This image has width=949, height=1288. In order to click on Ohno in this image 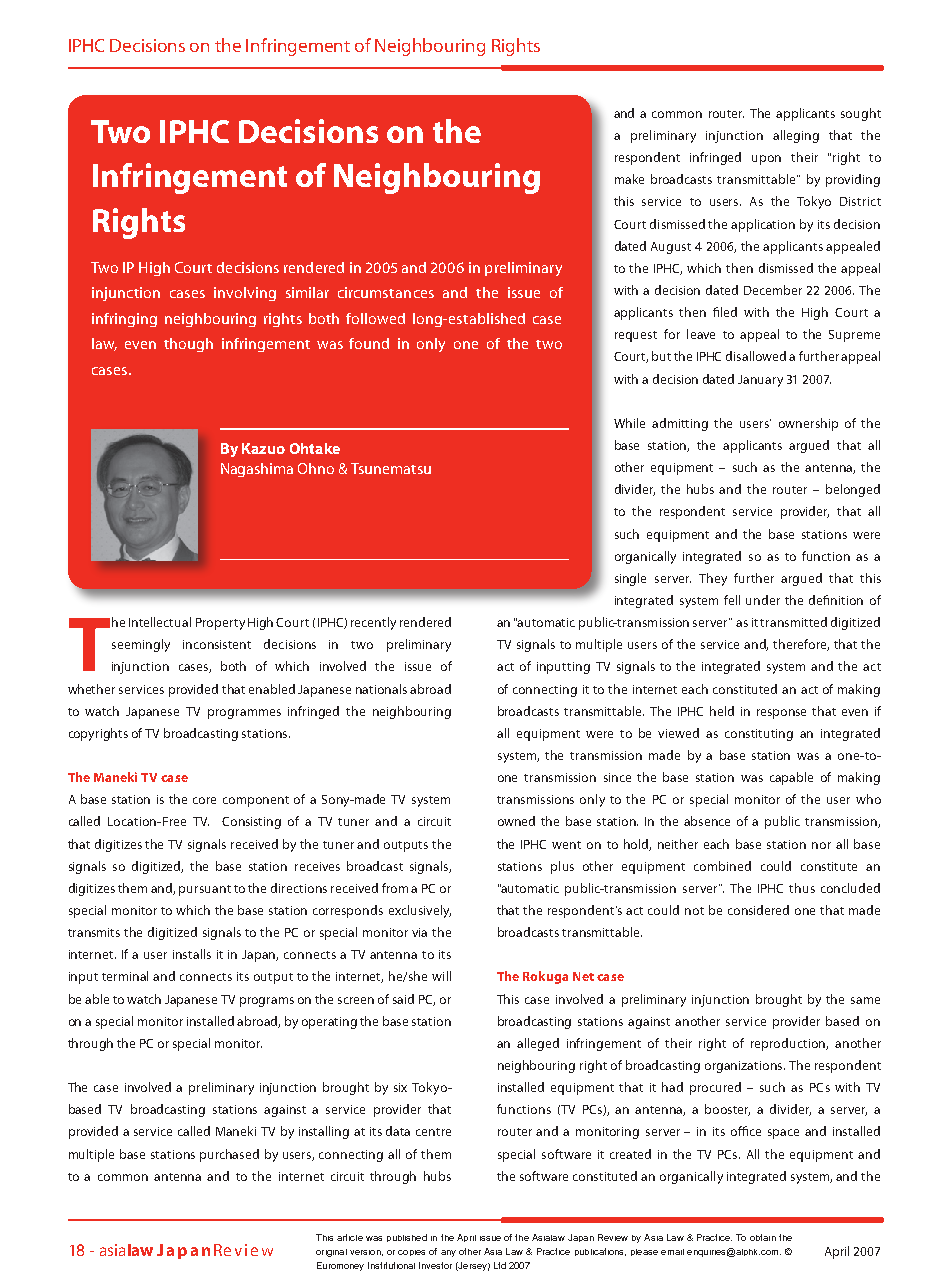, I will do `click(316, 468)`.
